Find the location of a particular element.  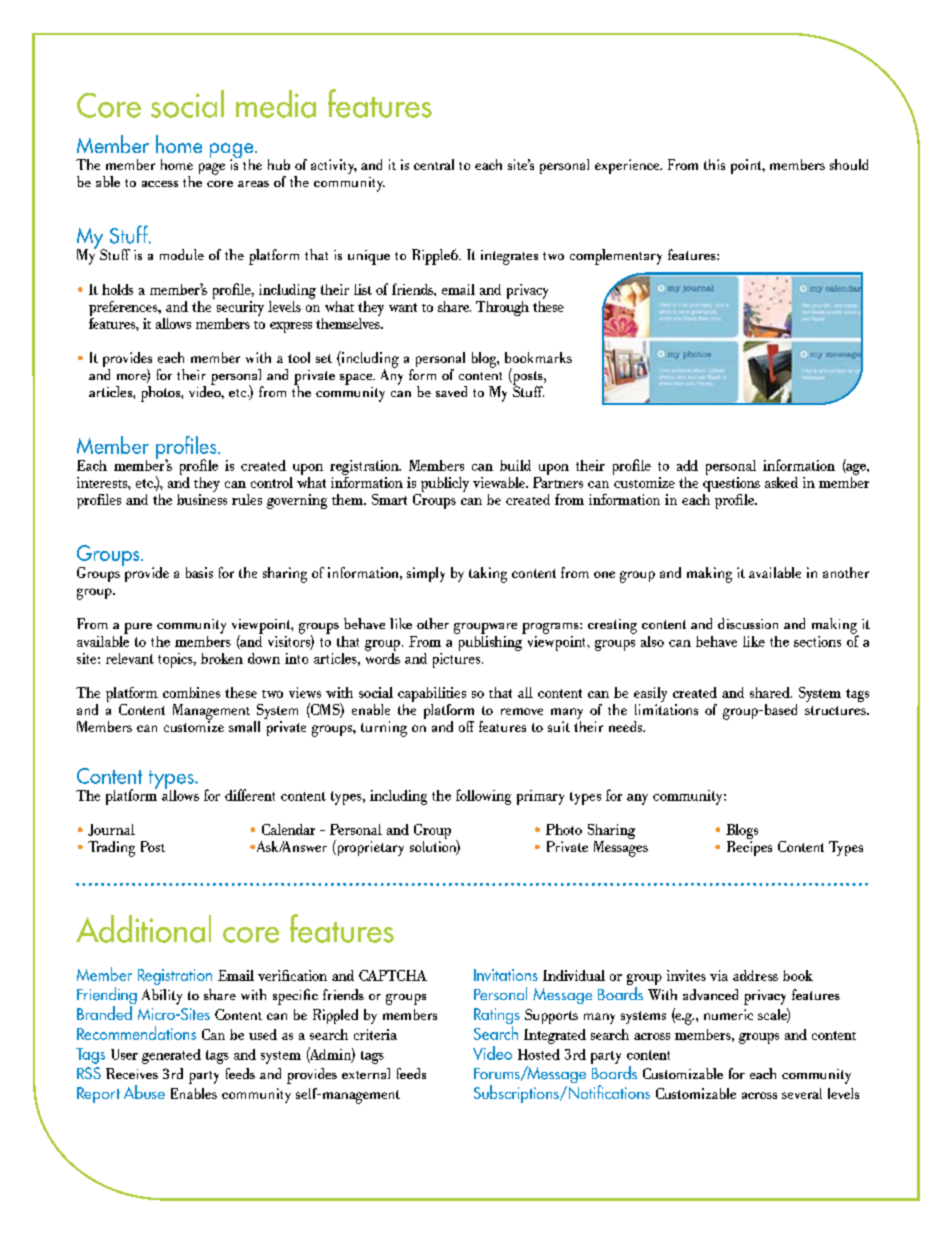

access is located at coordinates (160, 184).
